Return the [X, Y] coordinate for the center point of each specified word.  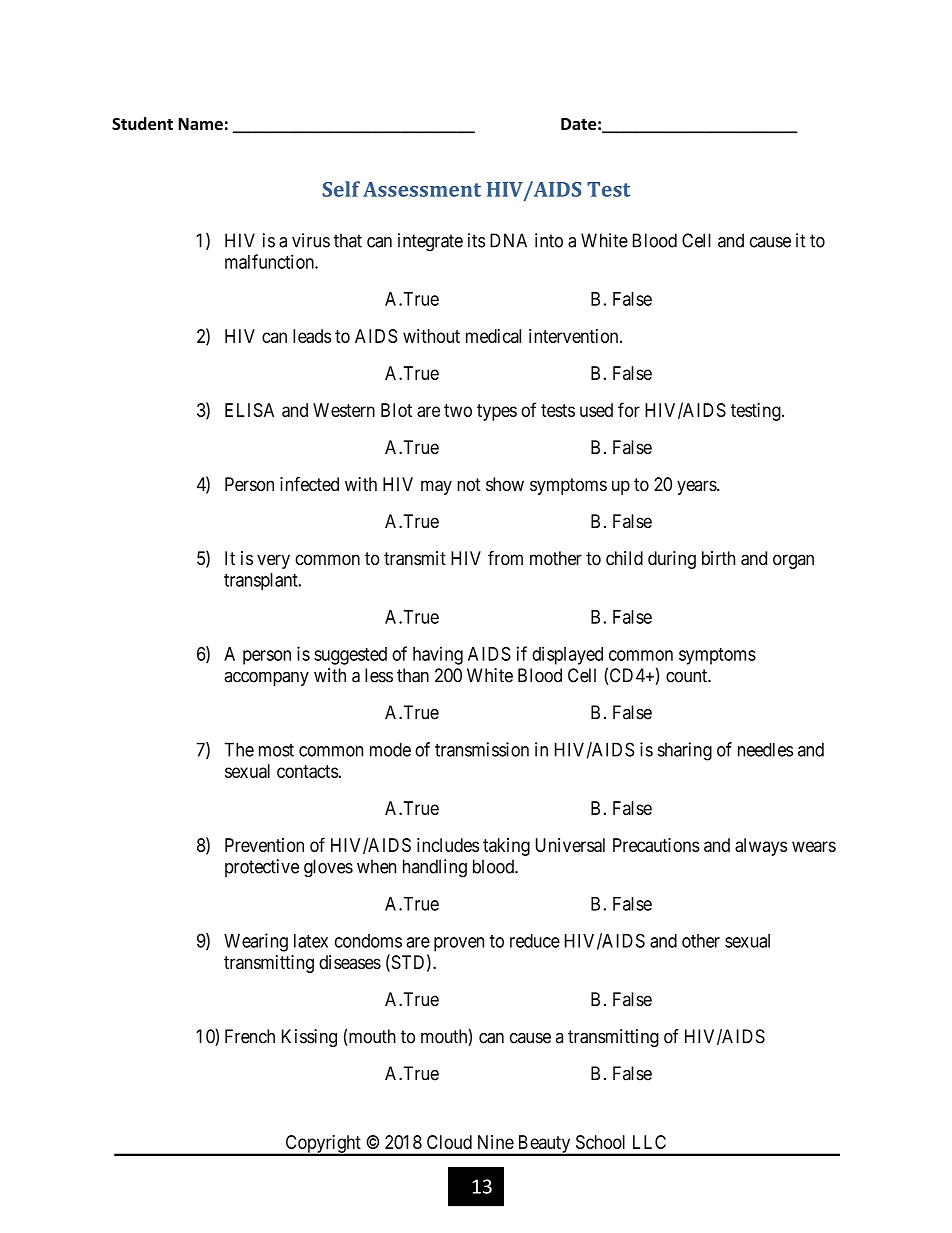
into [549, 240]
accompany [266, 678]
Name [200, 124]
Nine [496, 1142]
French [250, 1036]
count [688, 676]
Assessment [422, 189]
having [438, 655]
